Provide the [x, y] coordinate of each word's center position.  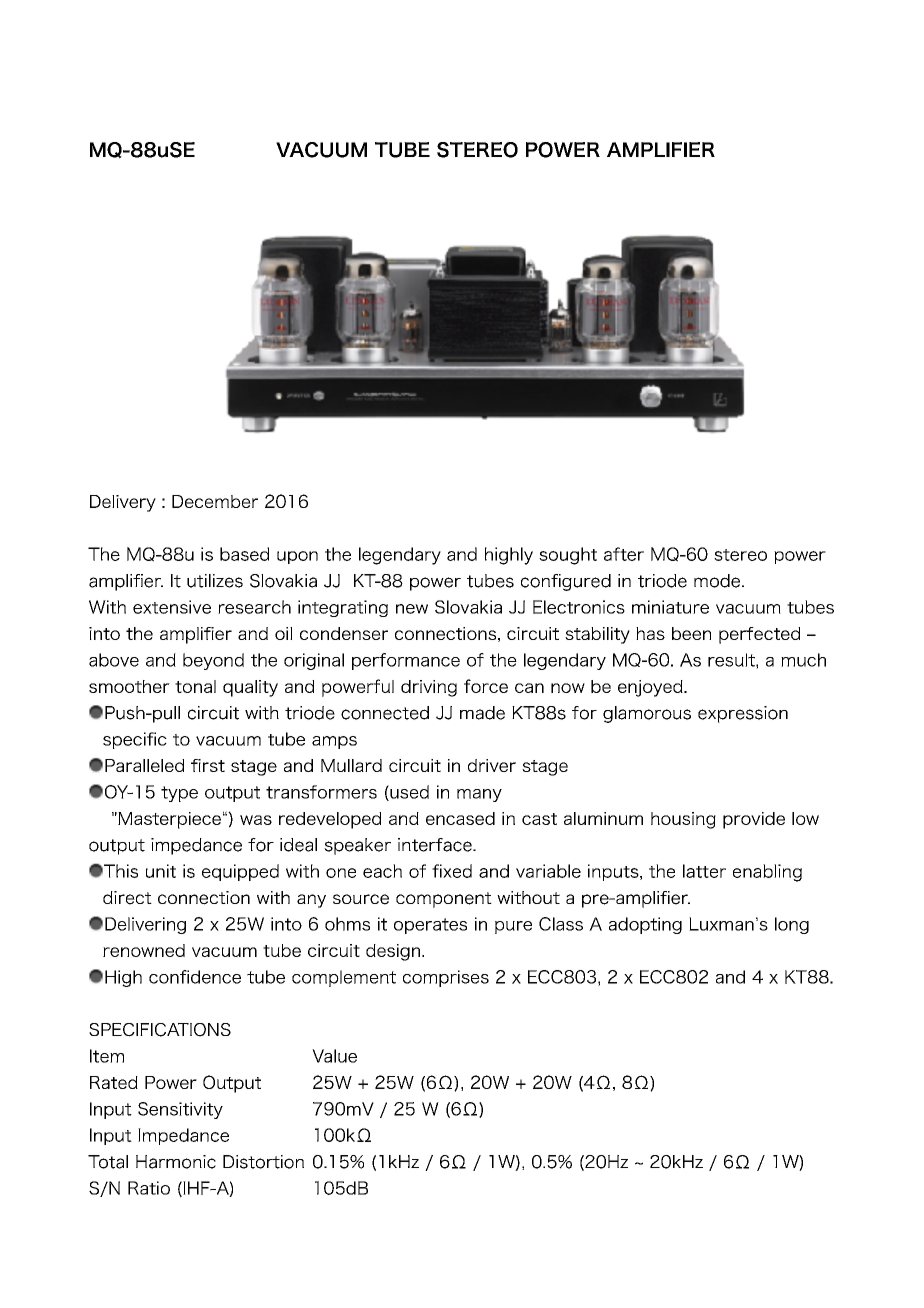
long [792, 925]
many [479, 795]
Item [107, 1056]
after [624, 554]
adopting [645, 925]
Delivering [145, 925]
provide [754, 820]
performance [406, 661]
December [215, 501]
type [179, 794]
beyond [213, 661]
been [691, 633]
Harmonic [176, 1162]
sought [568, 556]
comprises [446, 978]
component [444, 900]
